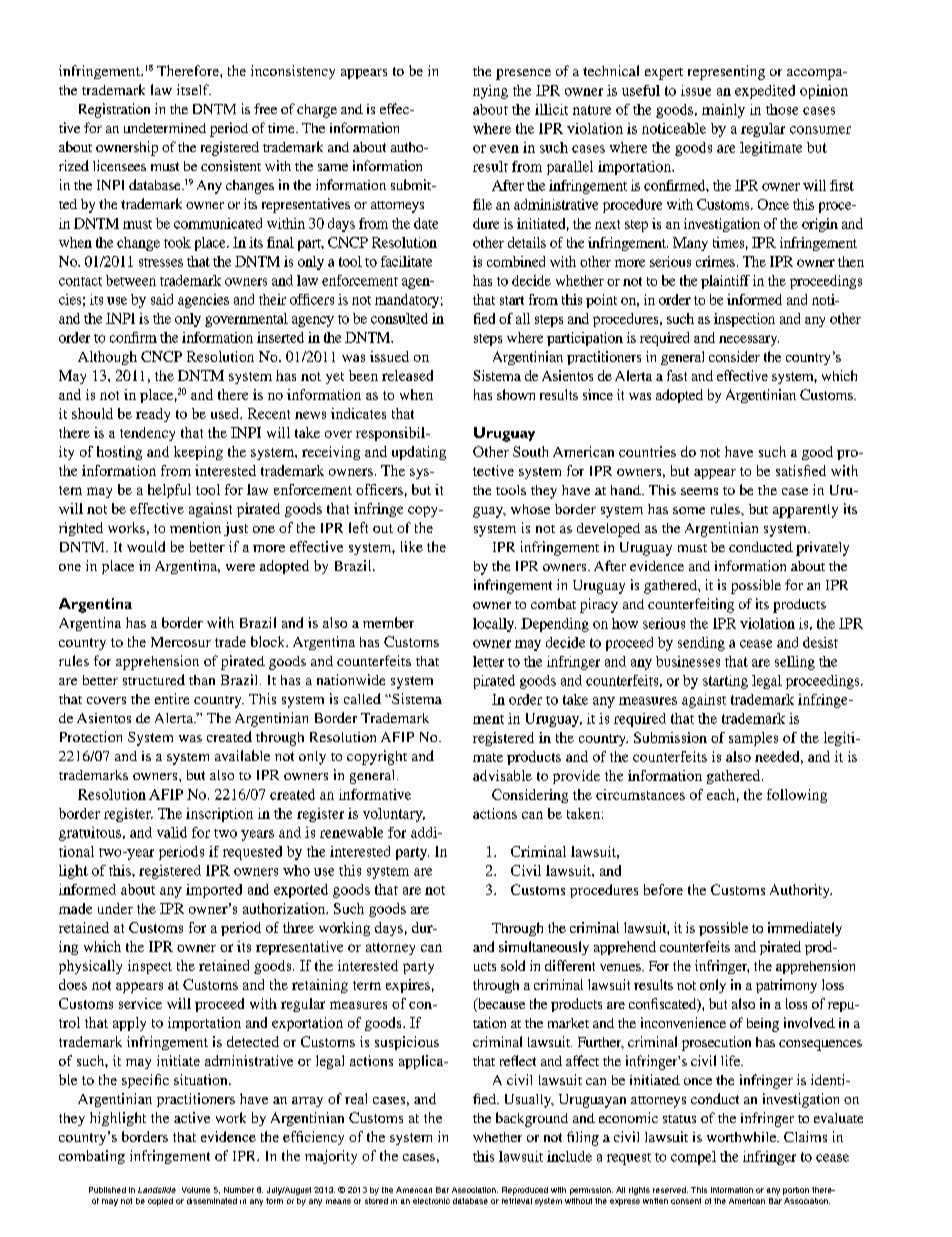 Image resolution: width=952 pixels, height=1237 pixels. Describe the element at coordinates (419, 453) in the document. I see `updating` at that location.
